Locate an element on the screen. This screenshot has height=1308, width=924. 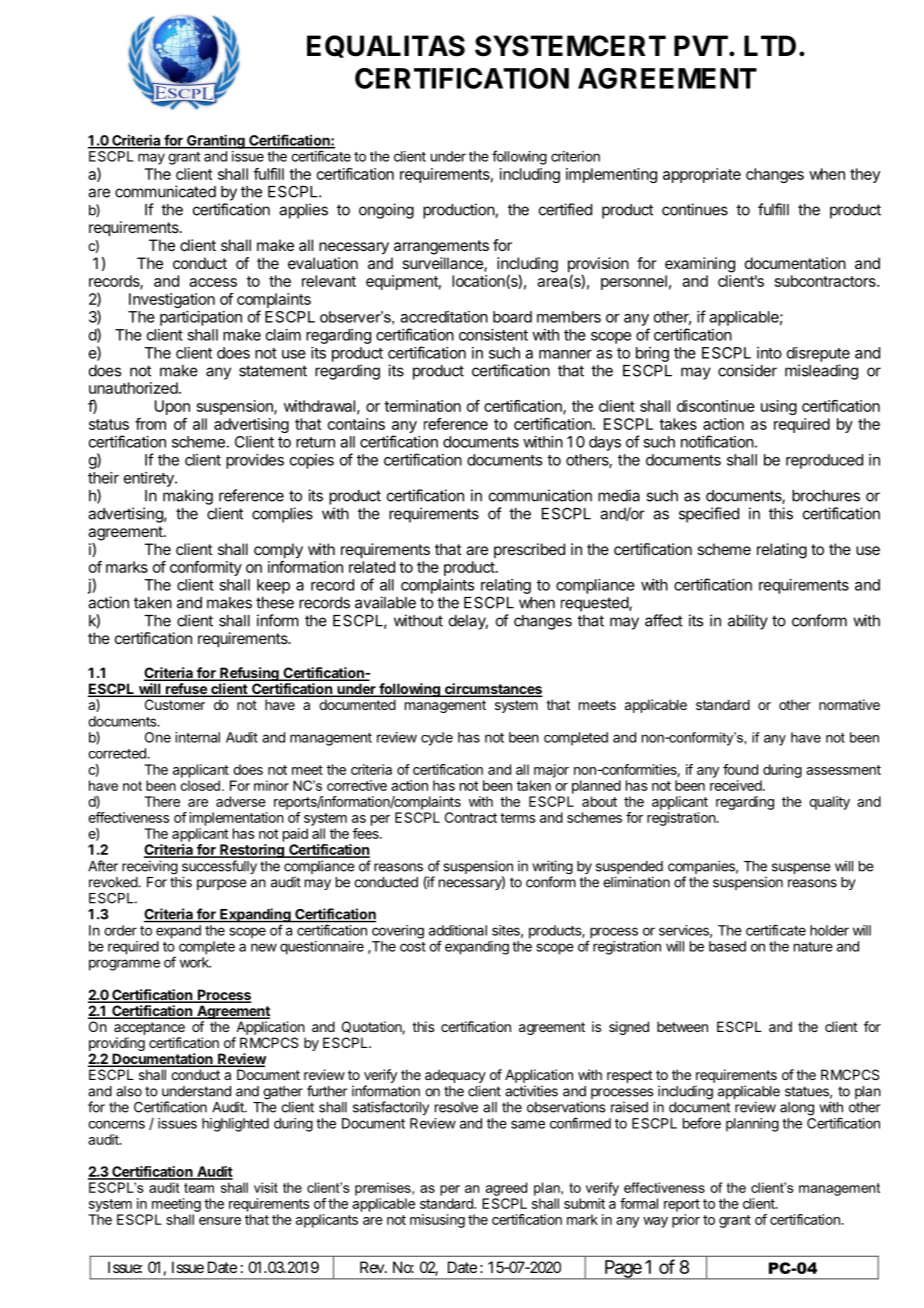
these is located at coordinates (275, 603).
